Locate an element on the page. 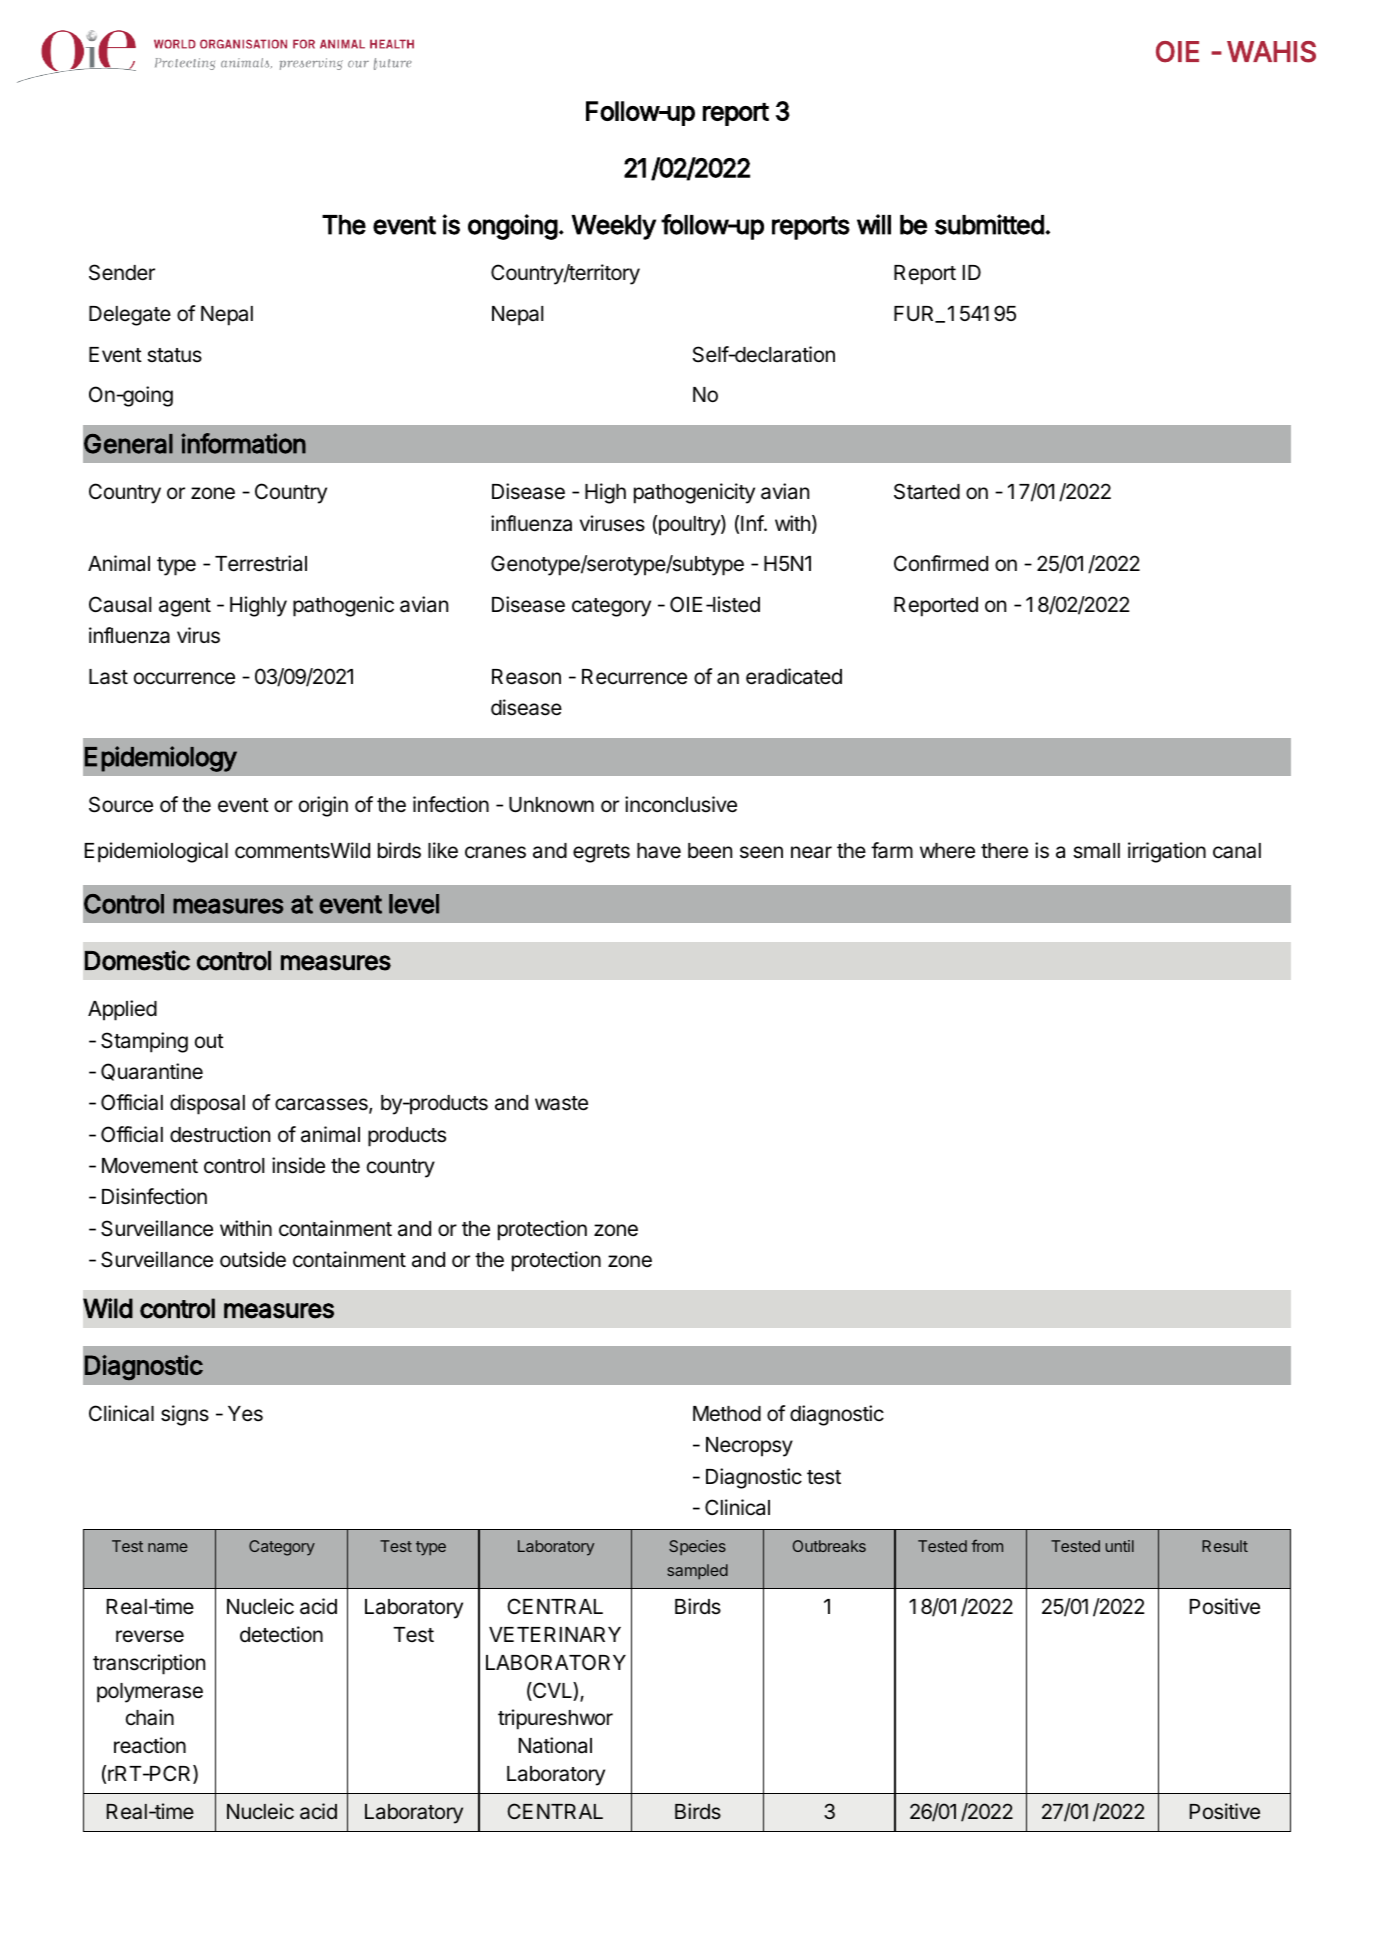  agent is located at coordinates (185, 607).
